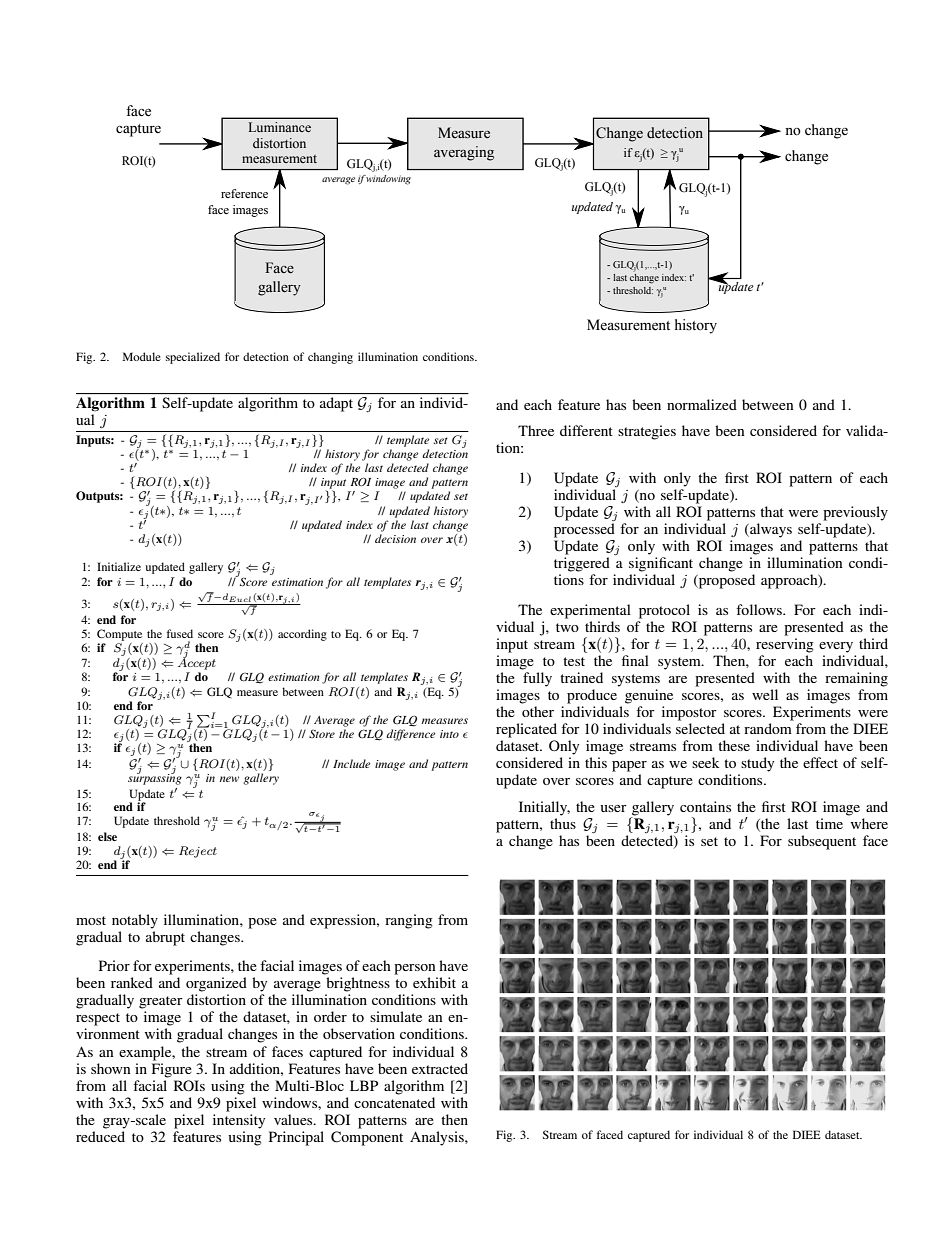 Image resolution: width=952 pixels, height=1233 pixels. What do you see at coordinates (770, 530) in the screenshot?
I see `always` at bounding box center [770, 530].
